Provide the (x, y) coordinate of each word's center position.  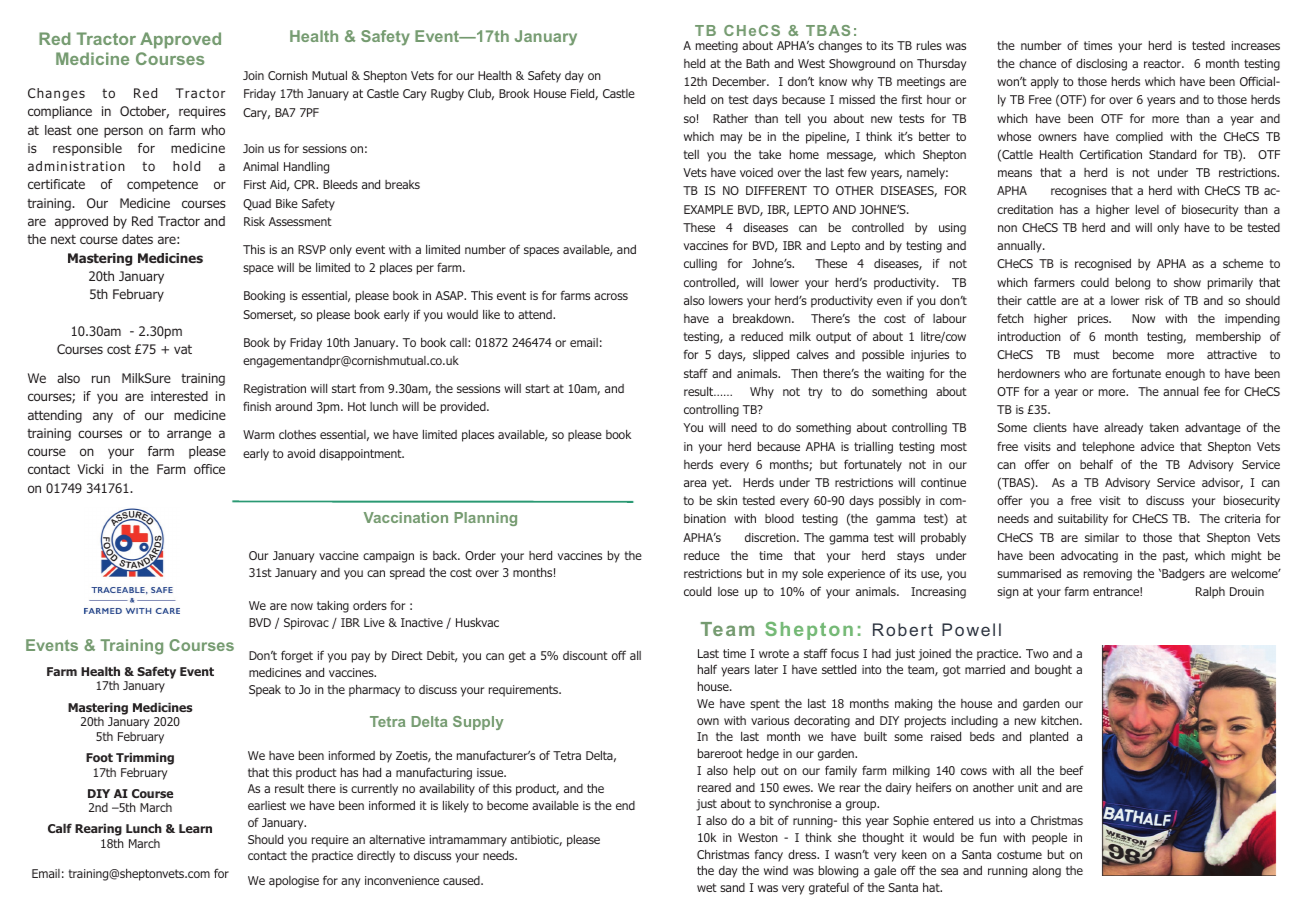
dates (137, 239)
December (741, 81)
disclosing (1101, 65)
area (695, 483)
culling (700, 265)
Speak (265, 691)
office (209, 469)
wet (707, 887)
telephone (1108, 448)
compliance (60, 112)
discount (585, 655)
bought (1053, 671)
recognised (1103, 265)
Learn (195, 828)
